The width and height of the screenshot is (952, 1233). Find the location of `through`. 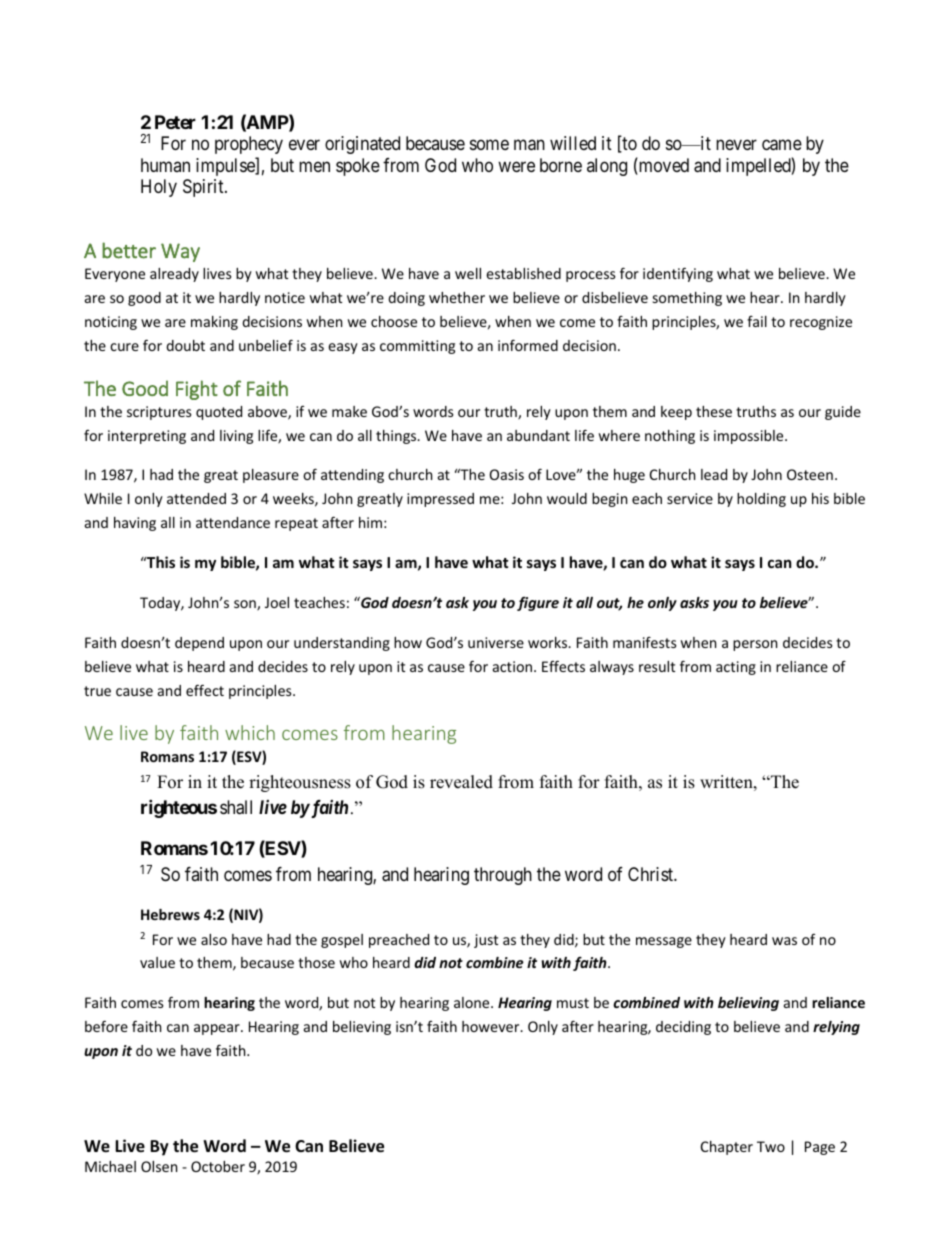

through is located at coordinates (503, 876).
